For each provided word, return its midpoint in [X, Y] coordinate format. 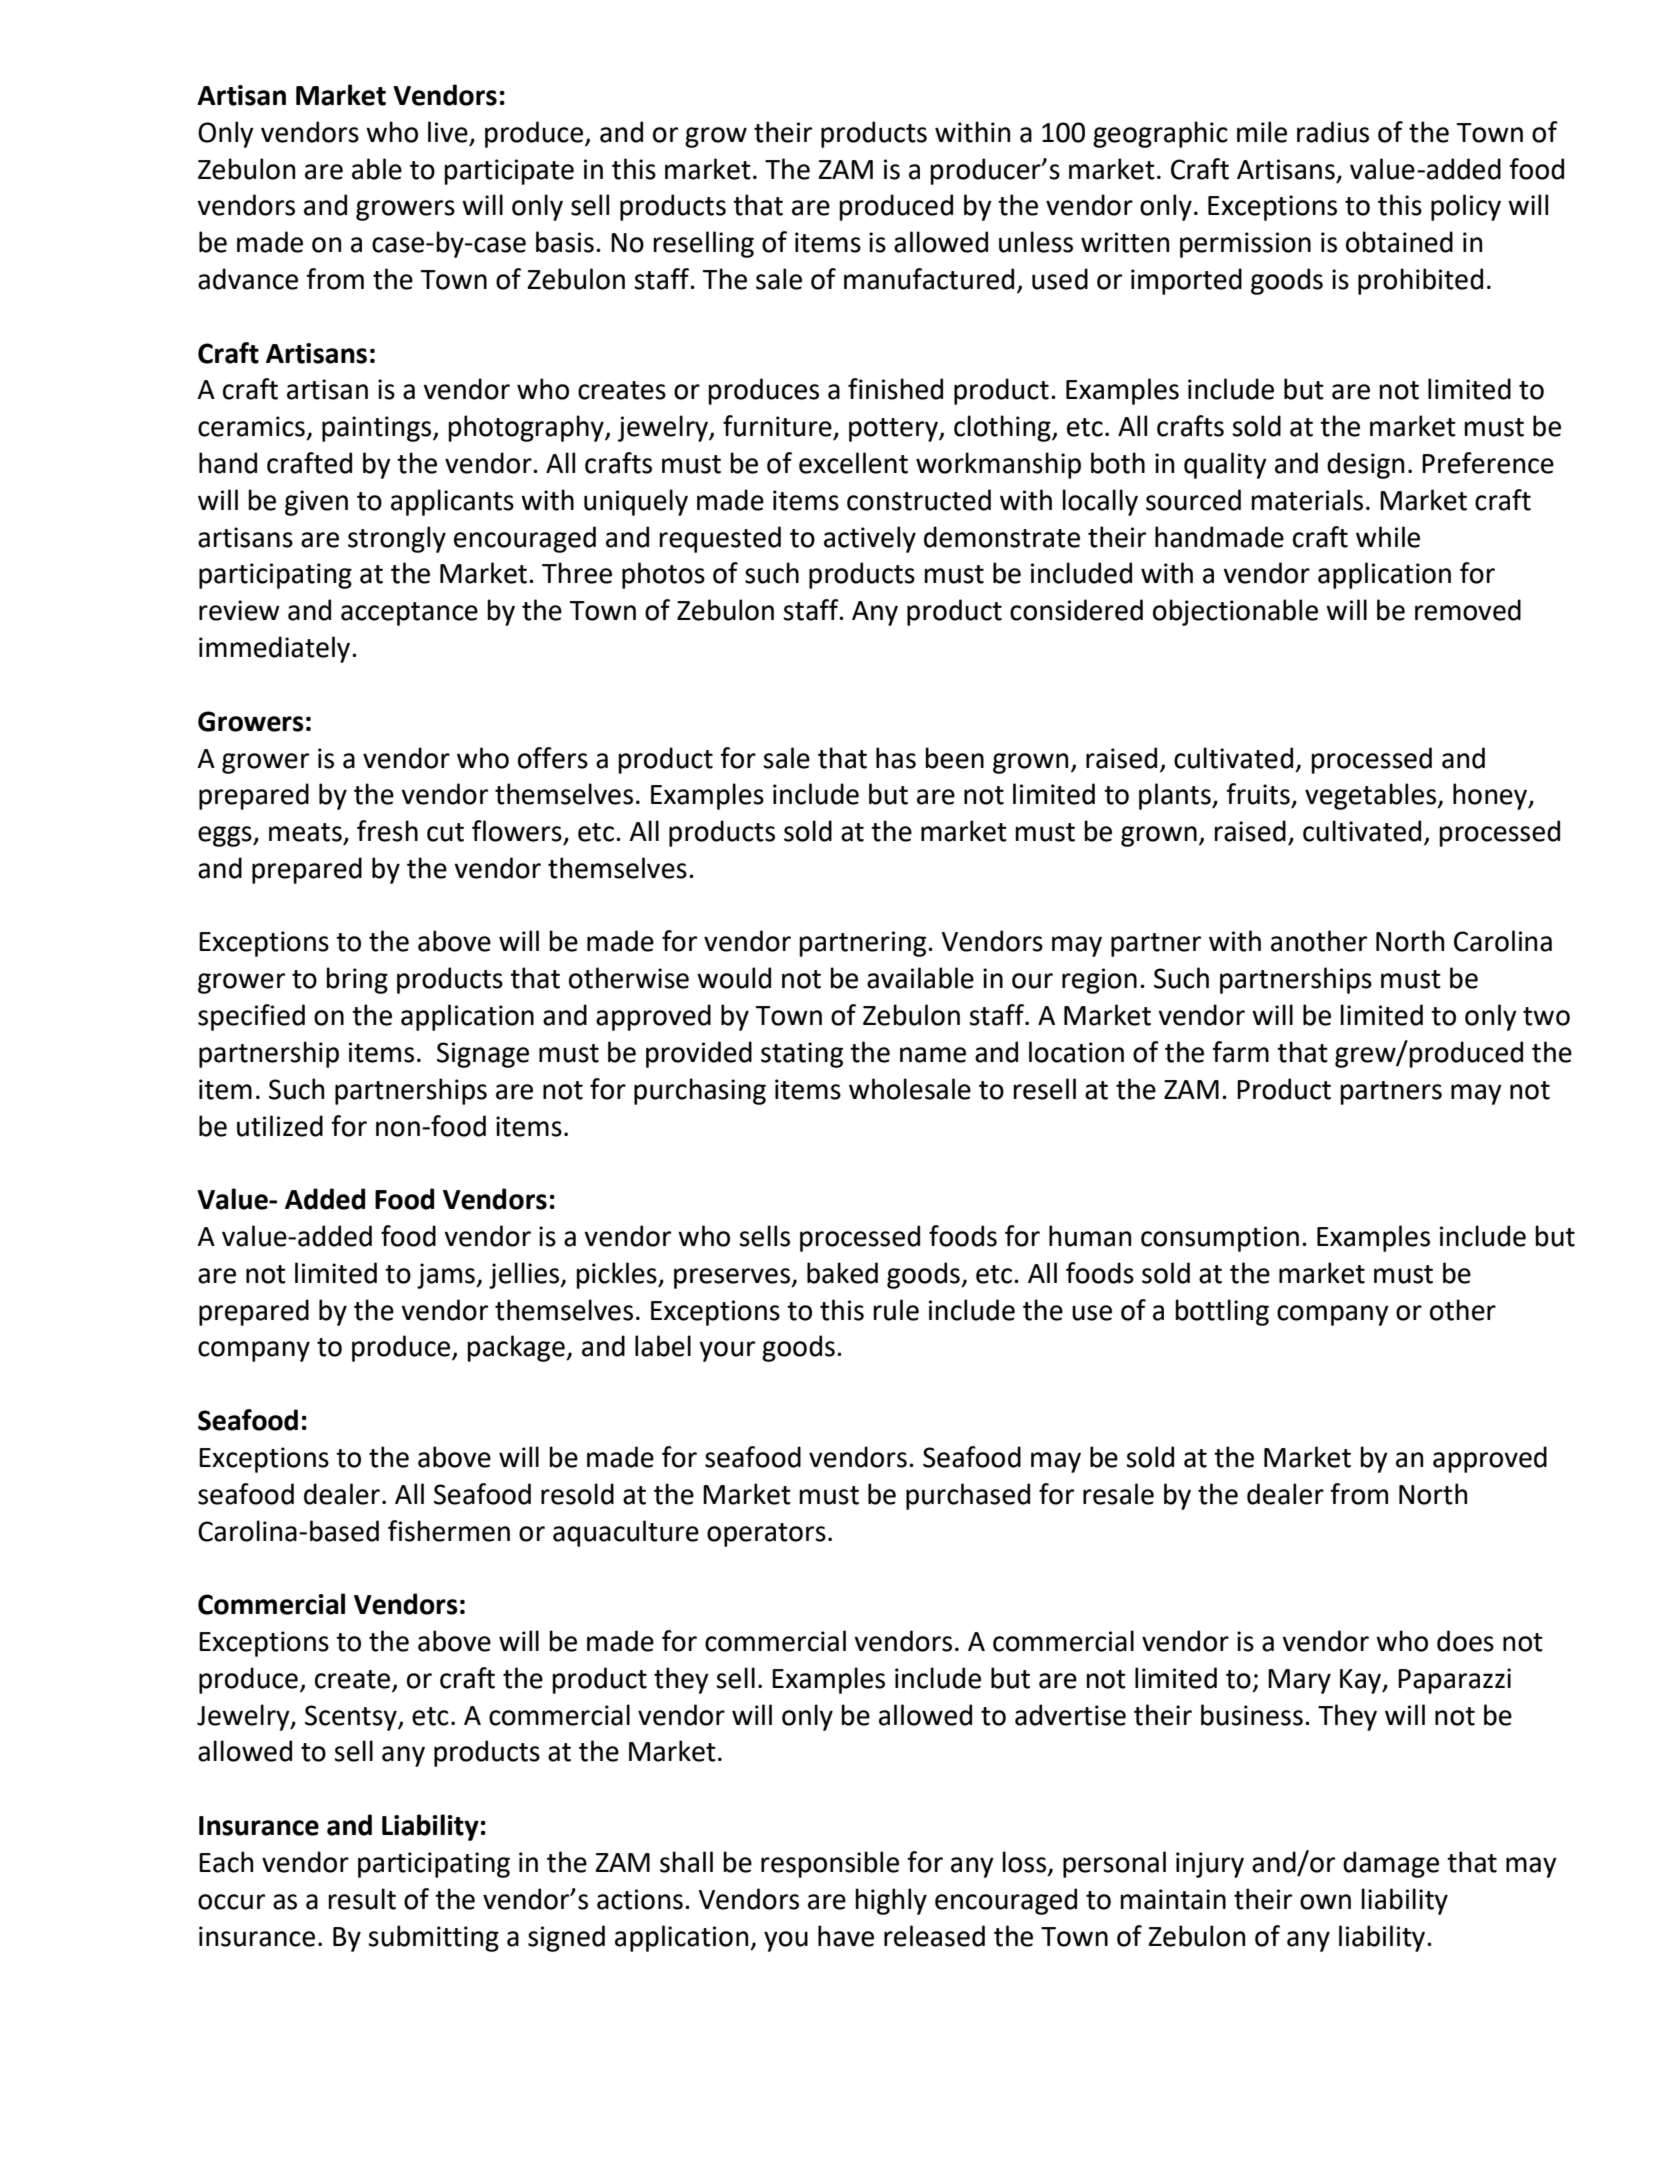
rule [896, 1310]
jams [447, 1276]
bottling [1222, 1312]
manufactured [929, 279]
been [954, 758]
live [448, 132]
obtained [1399, 242]
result [362, 1899]
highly [891, 1901]
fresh [387, 831]
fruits [1258, 794]
